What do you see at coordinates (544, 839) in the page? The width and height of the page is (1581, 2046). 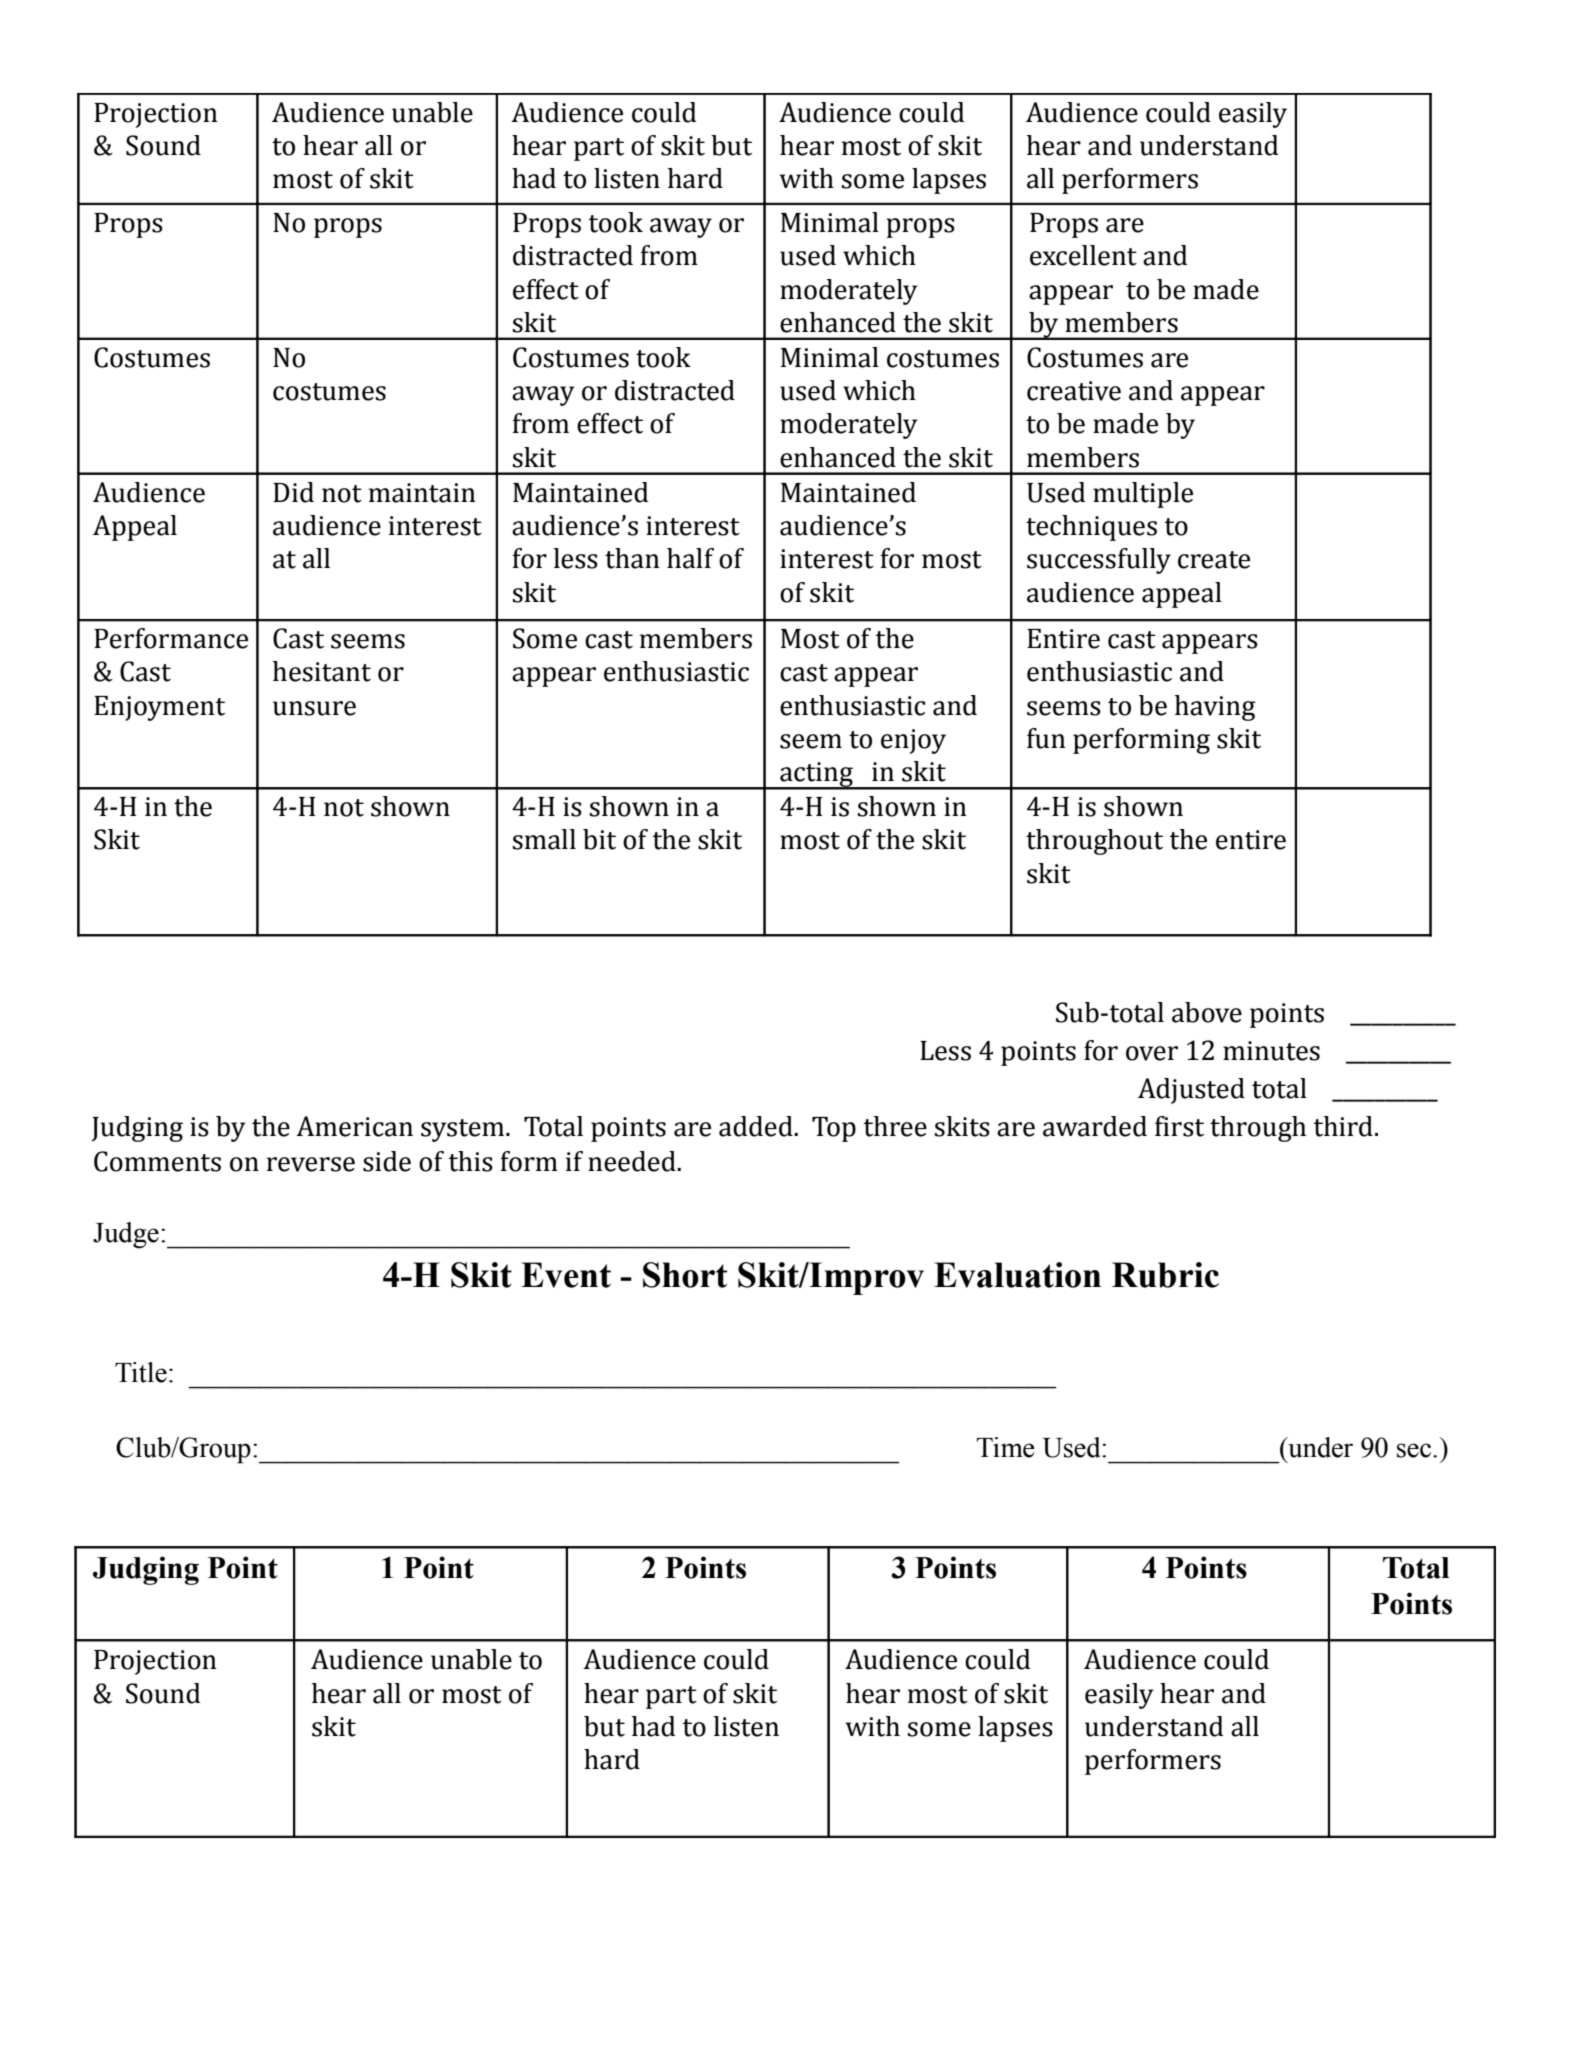 I see `small` at bounding box center [544, 839].
